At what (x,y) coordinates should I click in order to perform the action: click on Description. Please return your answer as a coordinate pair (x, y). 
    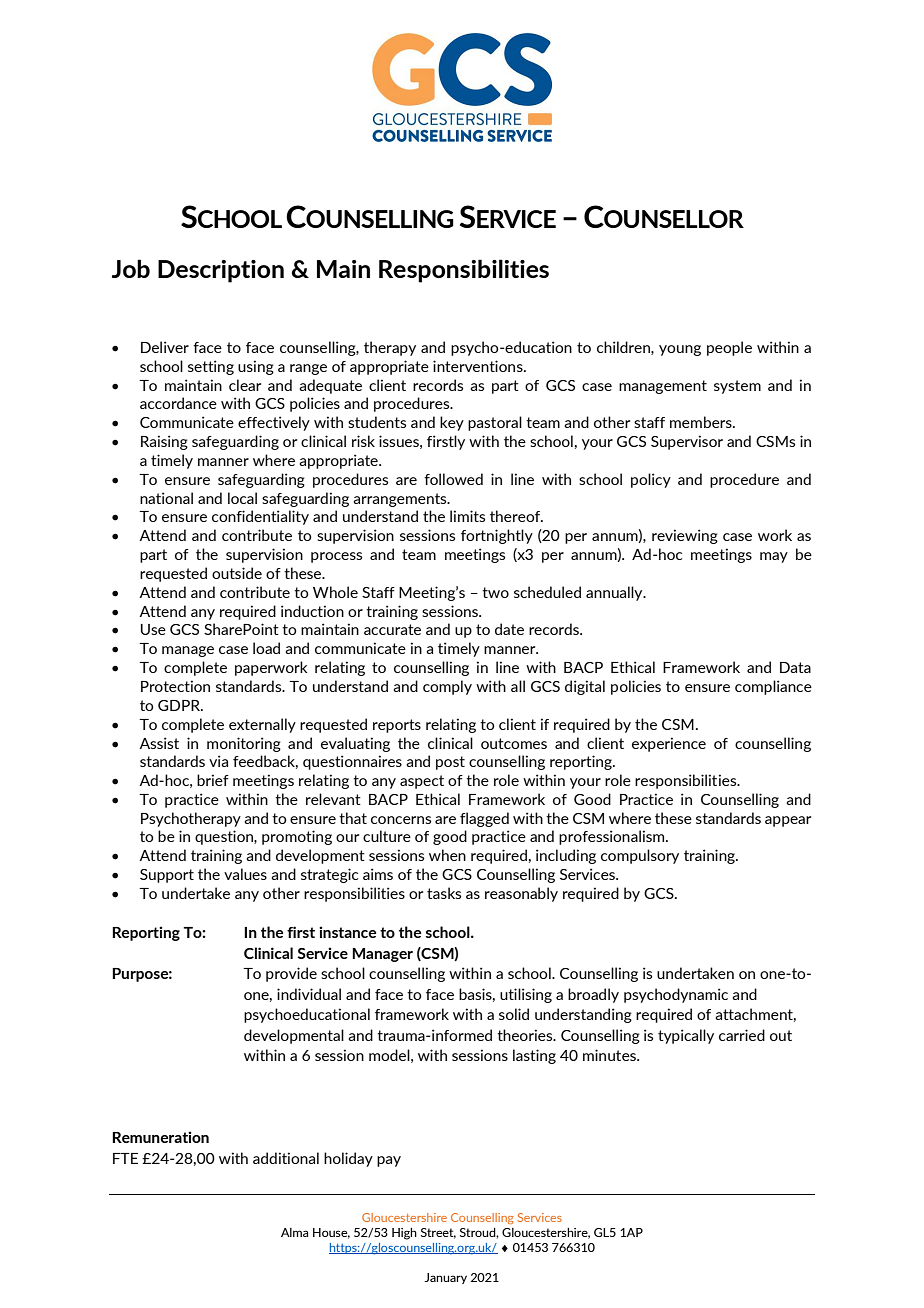
    Looking at the image, I should click on (221, 271).
